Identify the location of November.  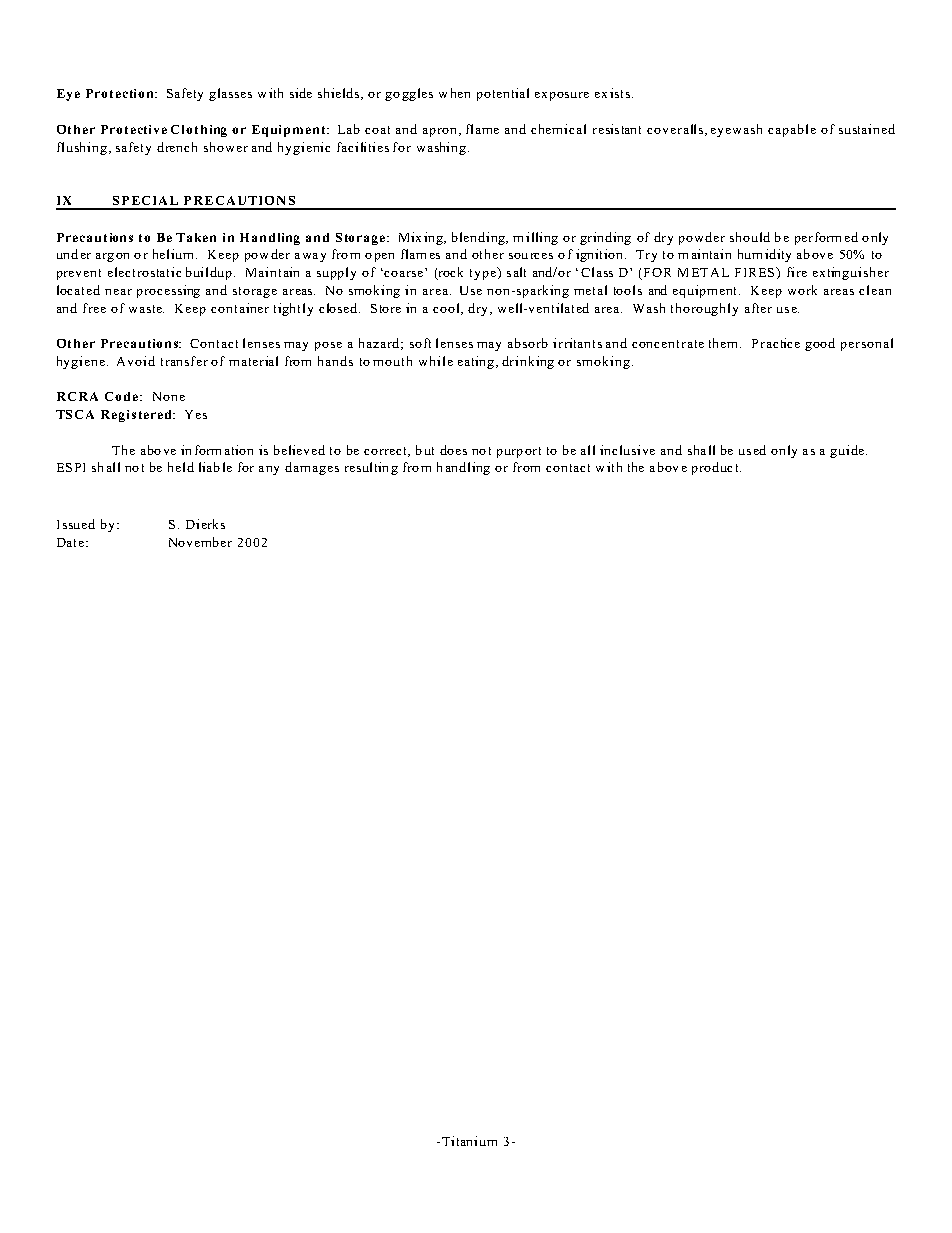
(200, 542).
